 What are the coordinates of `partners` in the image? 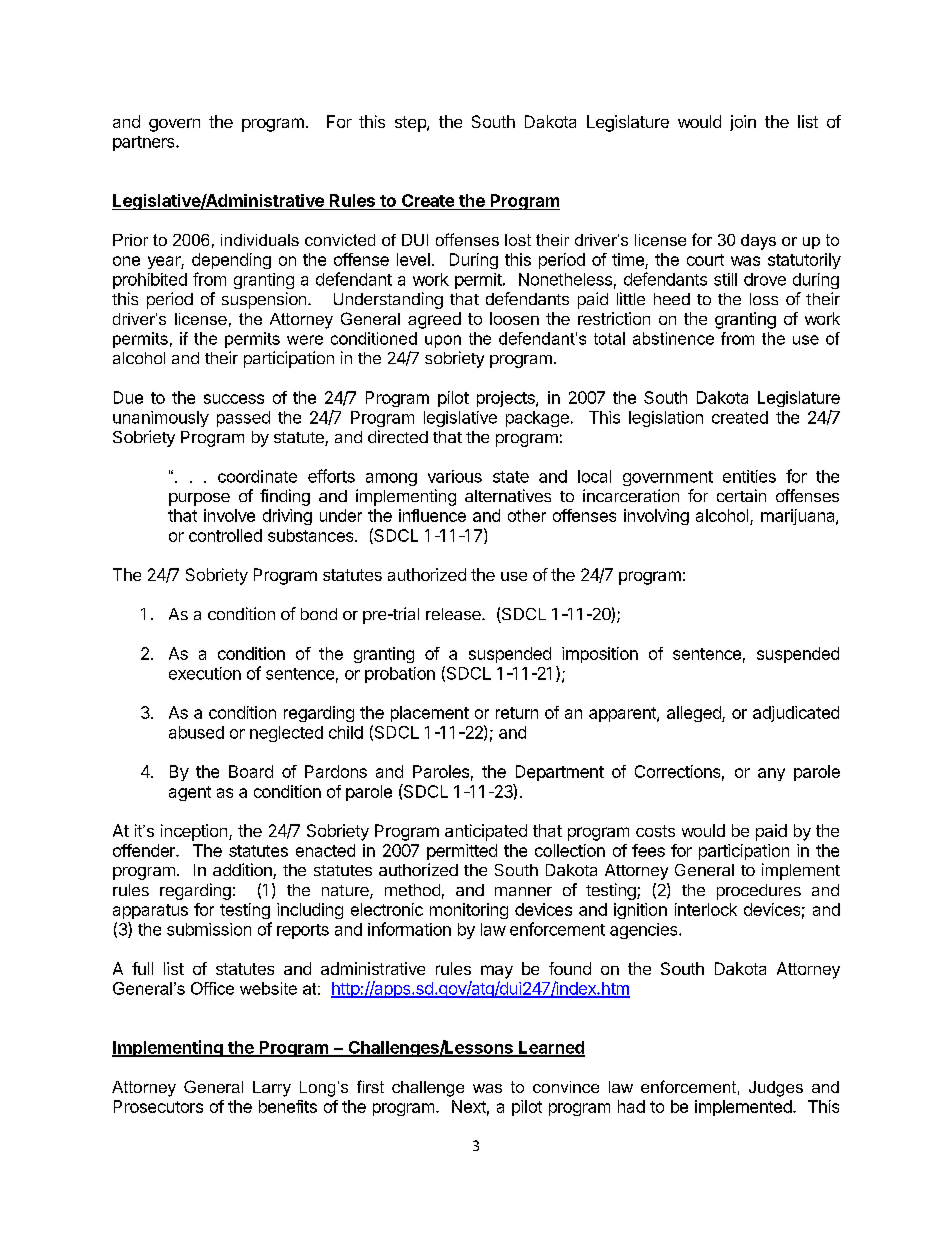 It's located at (145, 143).
